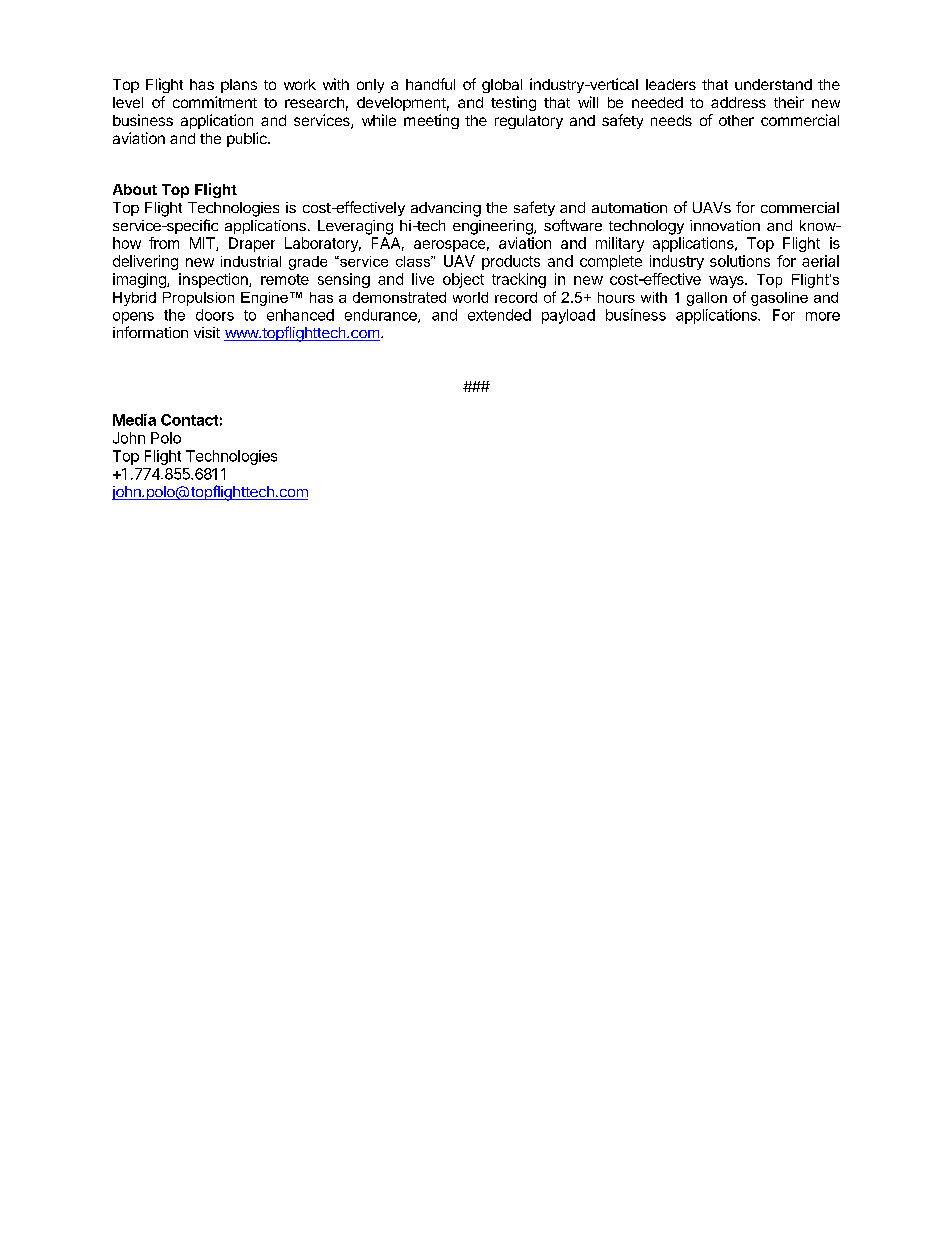  What do you see at coordinates (823, 316) in the screenshot?
I see `more` at bounding box center [823, 316].
